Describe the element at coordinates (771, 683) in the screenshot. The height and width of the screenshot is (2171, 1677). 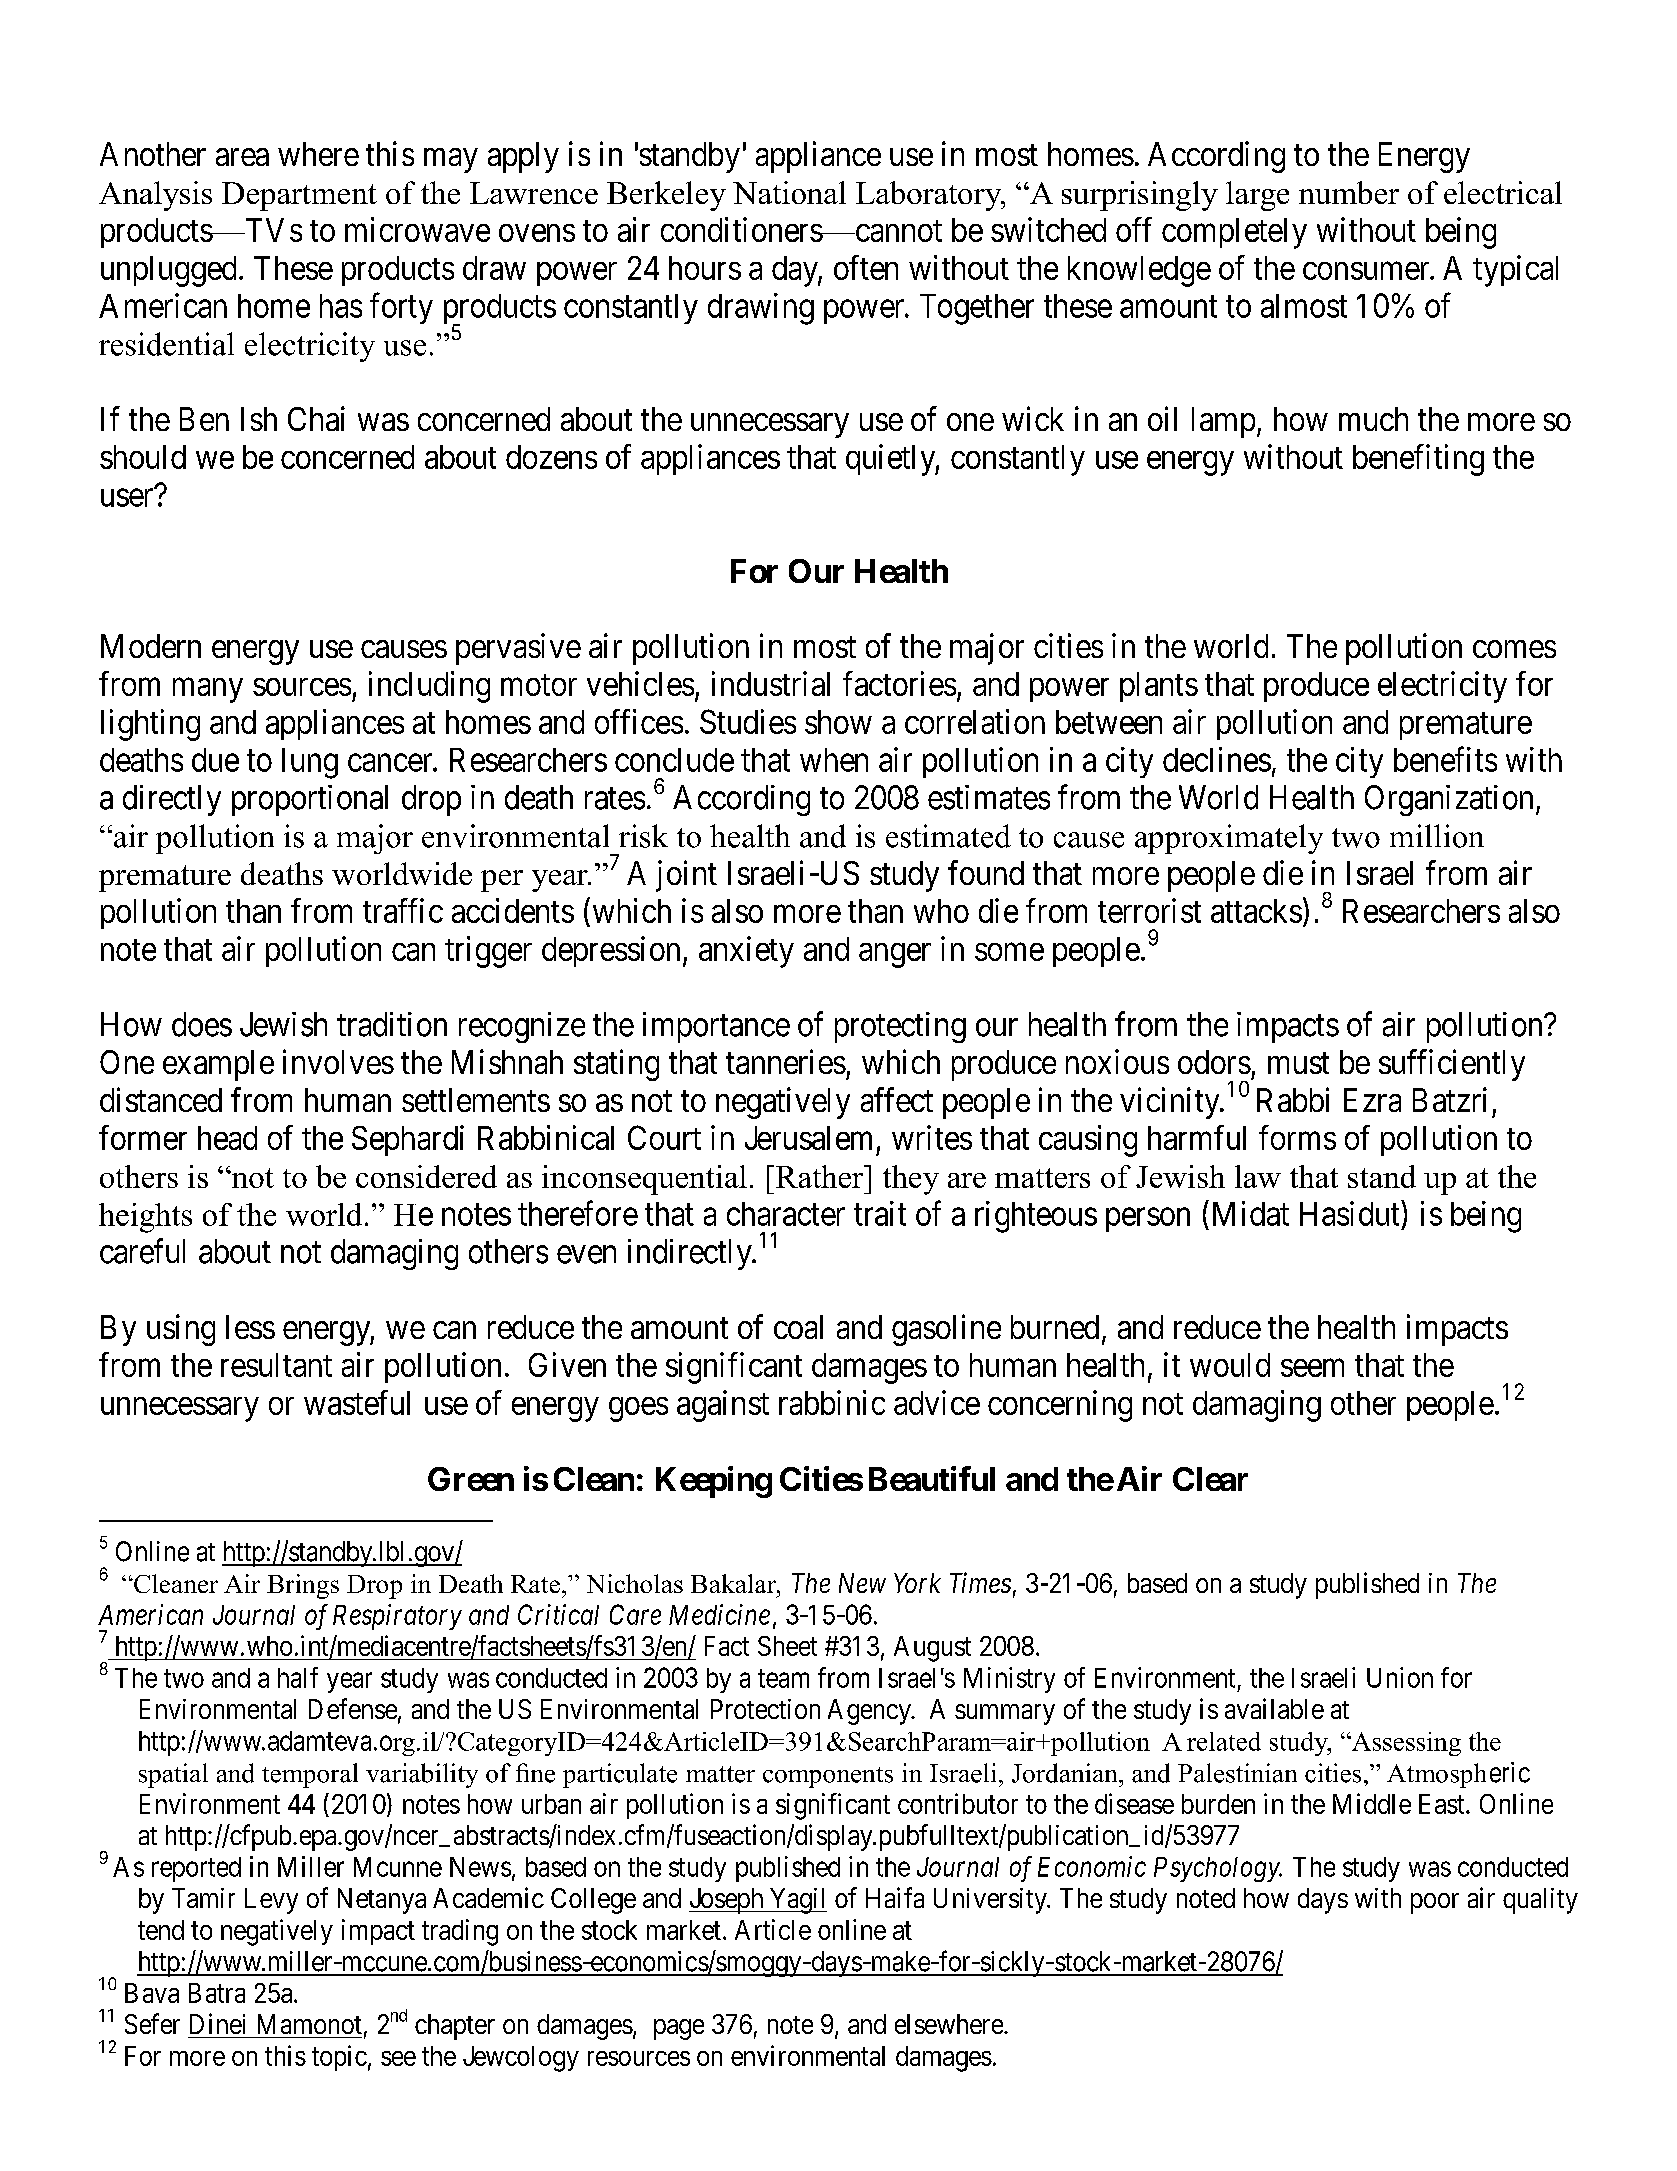
I see `industrial` at that location.
